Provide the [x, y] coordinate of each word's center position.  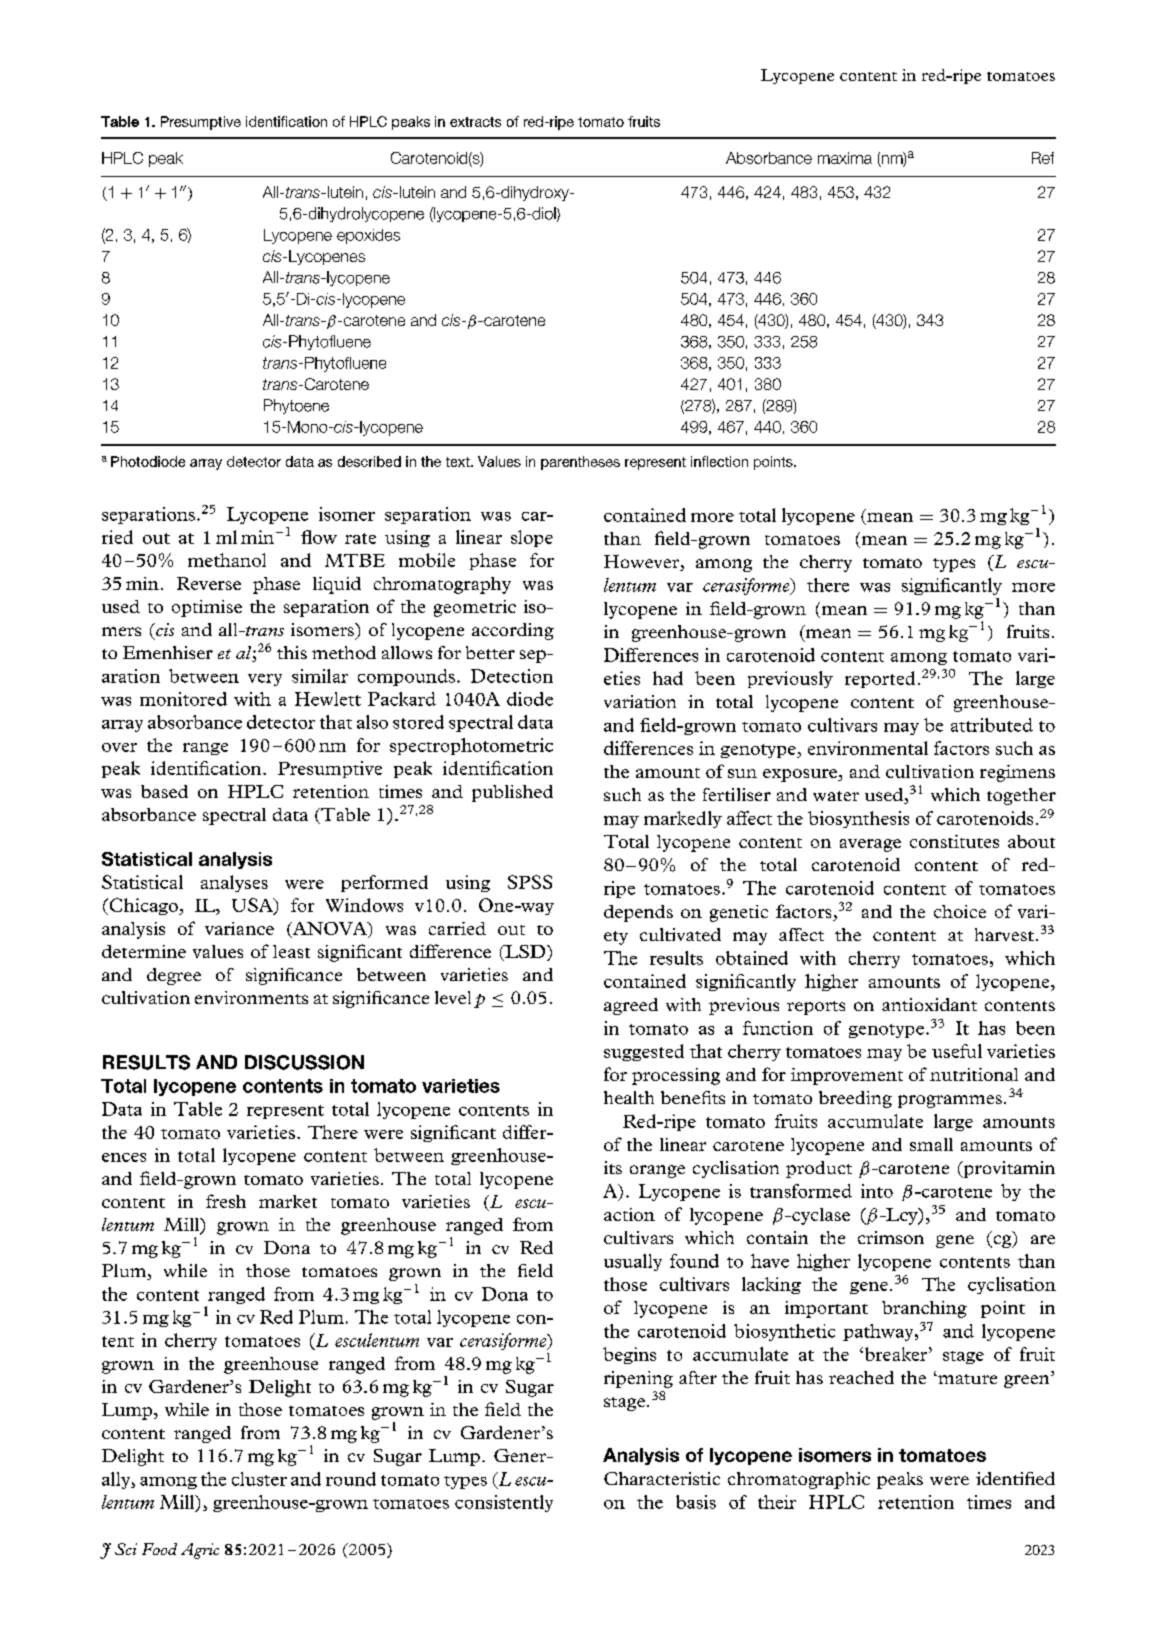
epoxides [368, 236]
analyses [234, 883]
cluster [259, 1479]
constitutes [954, 841]
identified [1015, 1478]
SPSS [530, 882]
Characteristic [662, 1478]
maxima [845, 158]
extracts [475, 122]
